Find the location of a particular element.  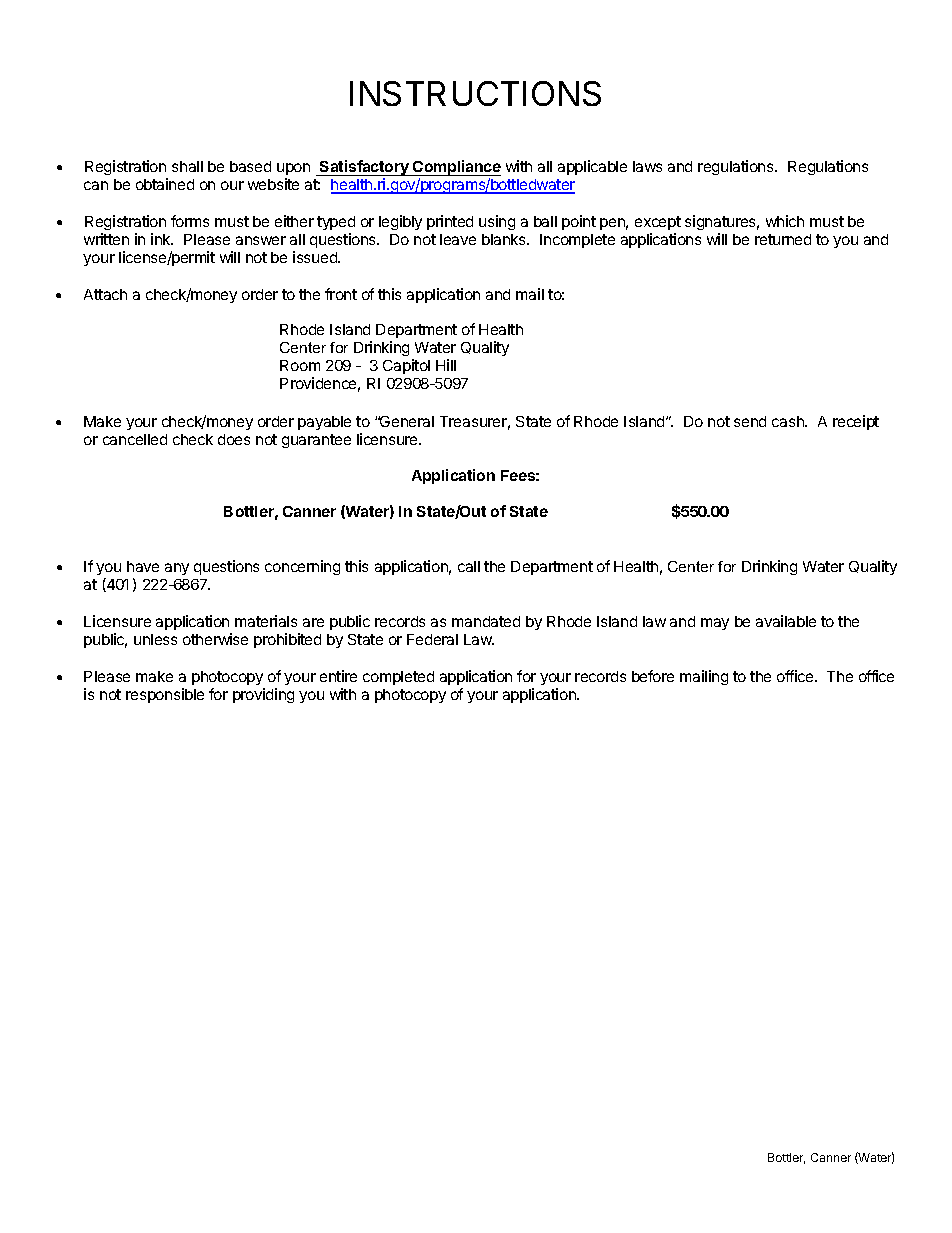

returned is located at coordinates (783, 239).
